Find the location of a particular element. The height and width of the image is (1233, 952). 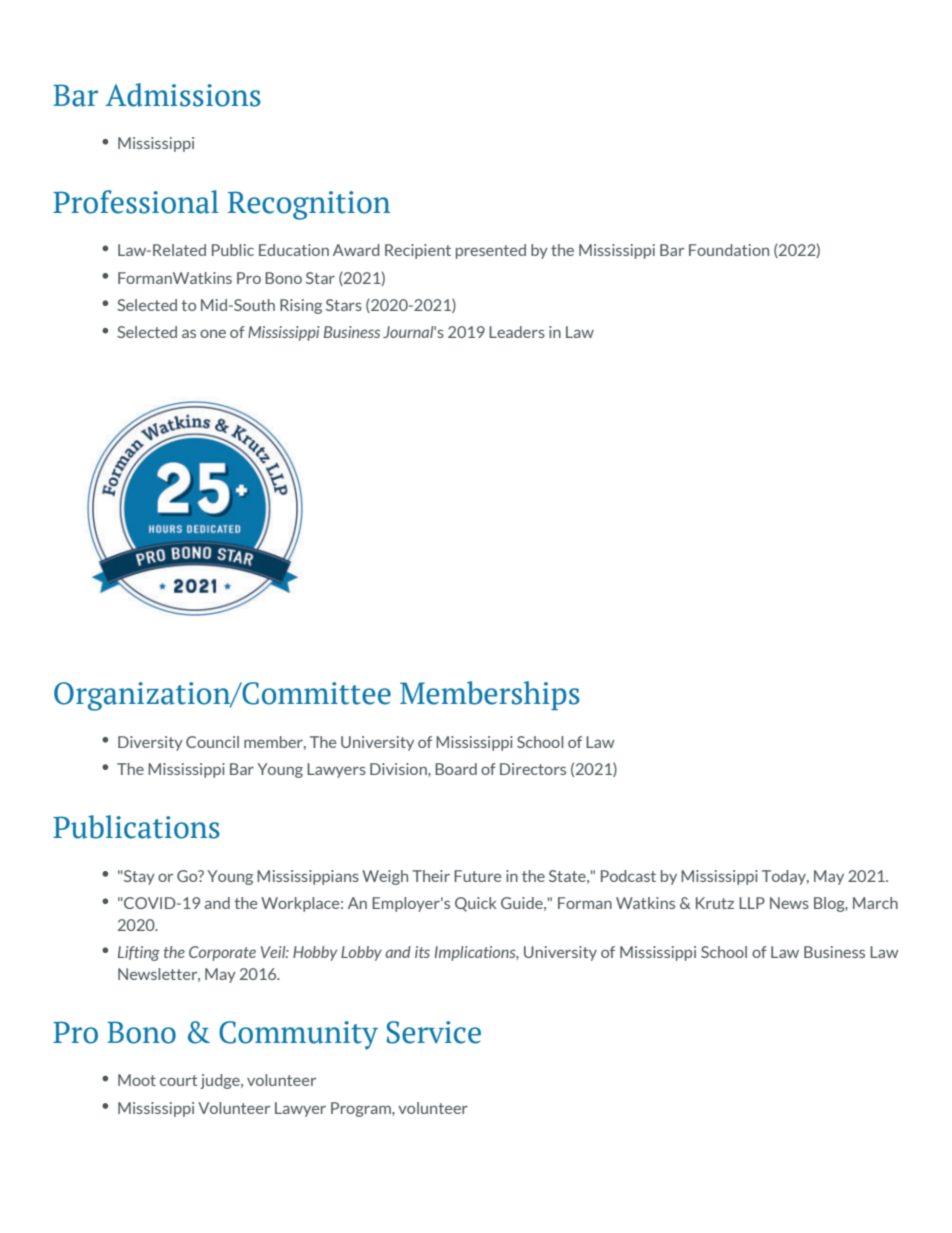

LLP is located at coordinates (752, 903).
